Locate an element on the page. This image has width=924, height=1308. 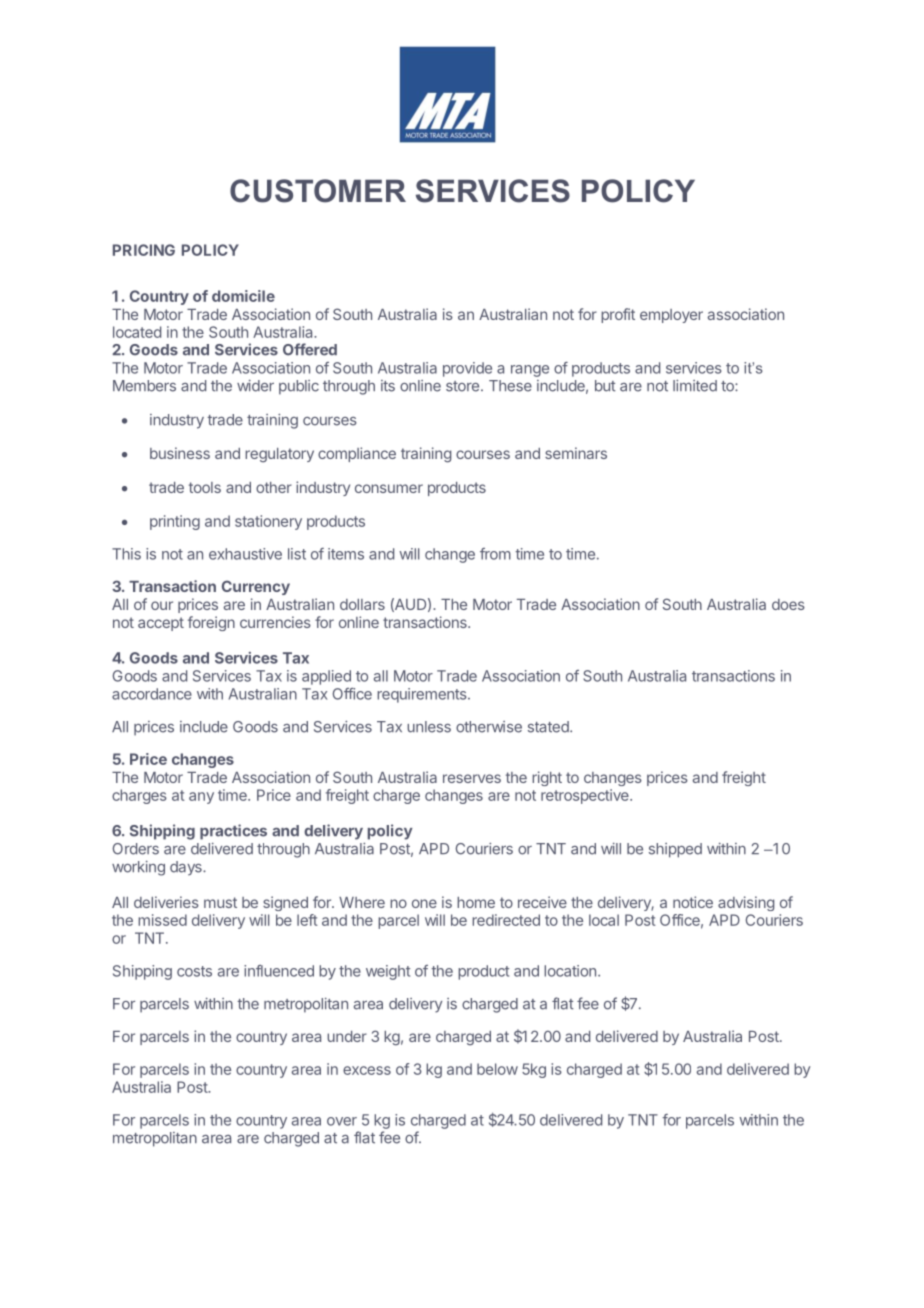
notice is located at coordinates (693, 902).
